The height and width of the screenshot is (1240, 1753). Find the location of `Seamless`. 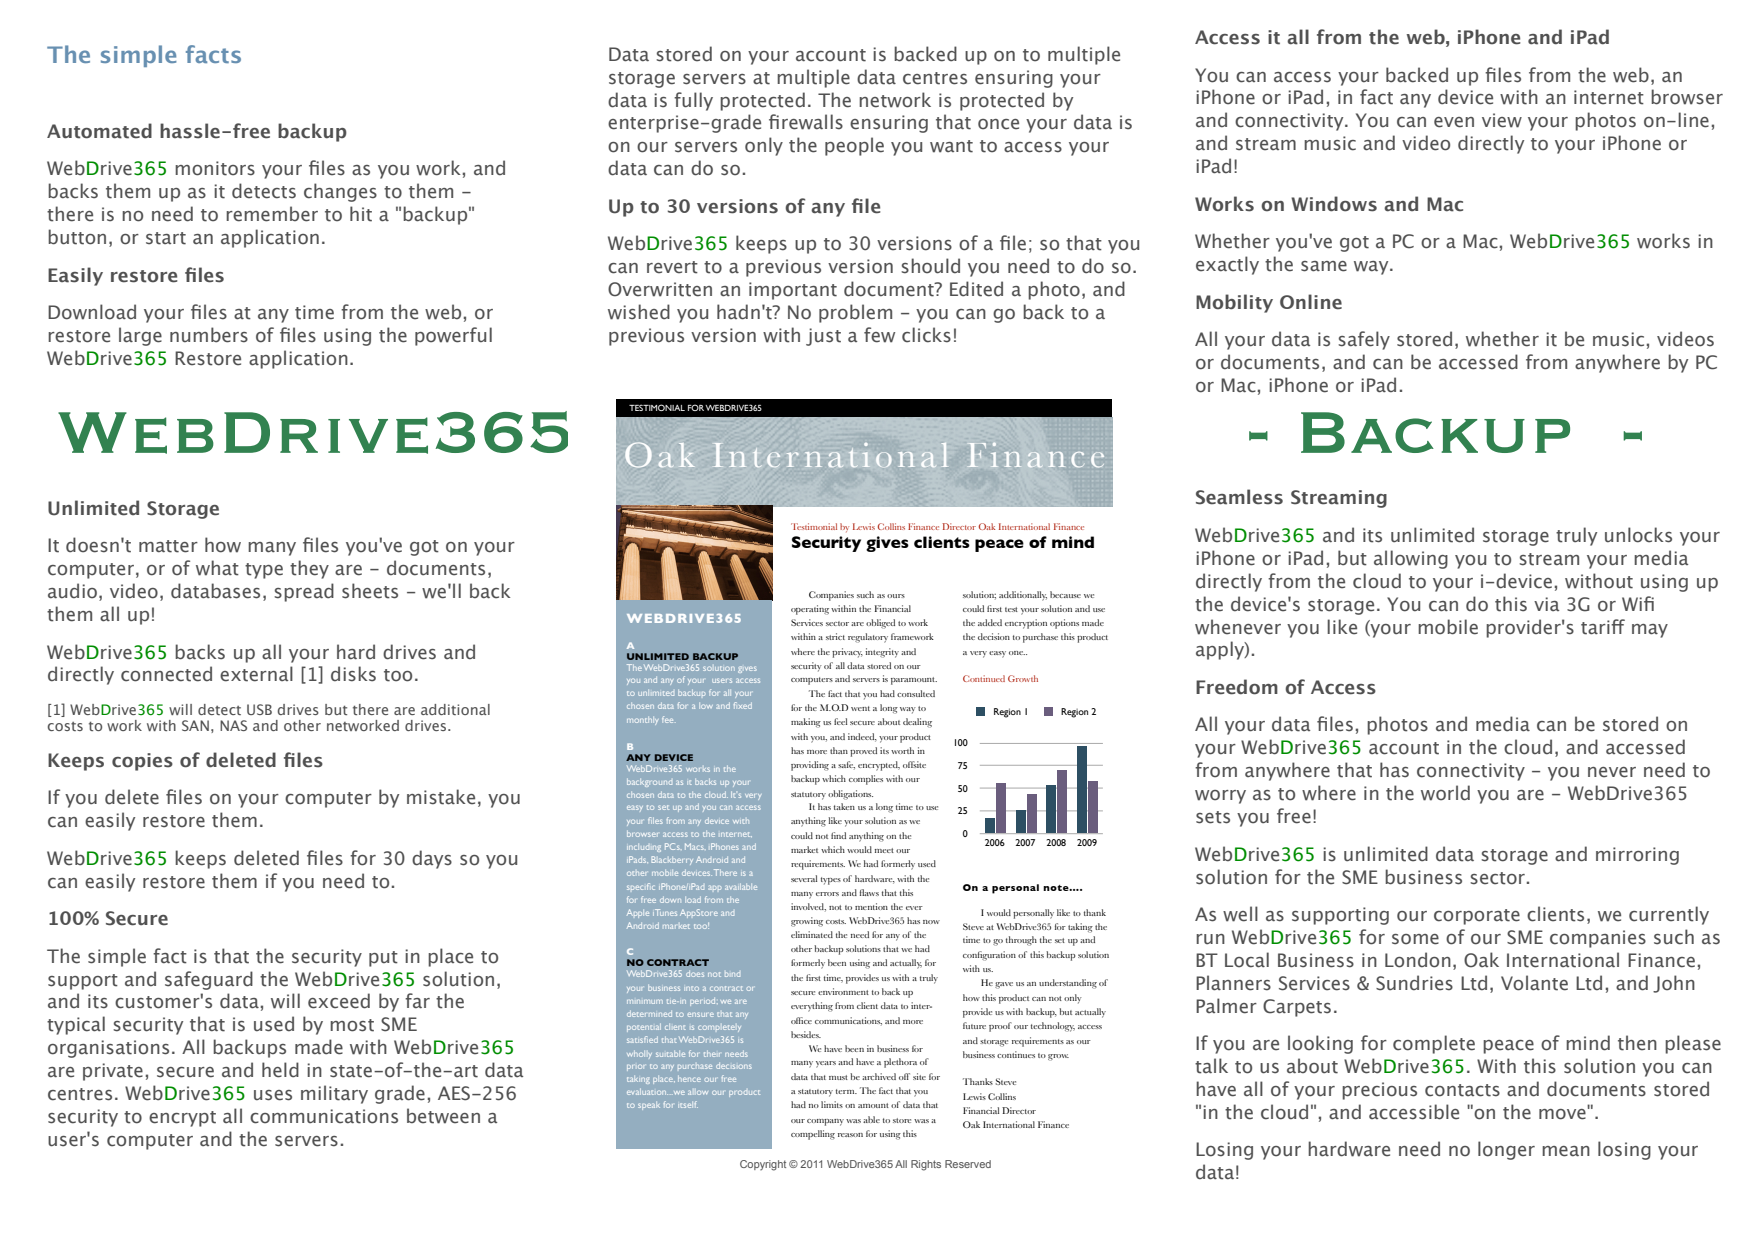

Seamless is located at coordinates (1239, 497).
